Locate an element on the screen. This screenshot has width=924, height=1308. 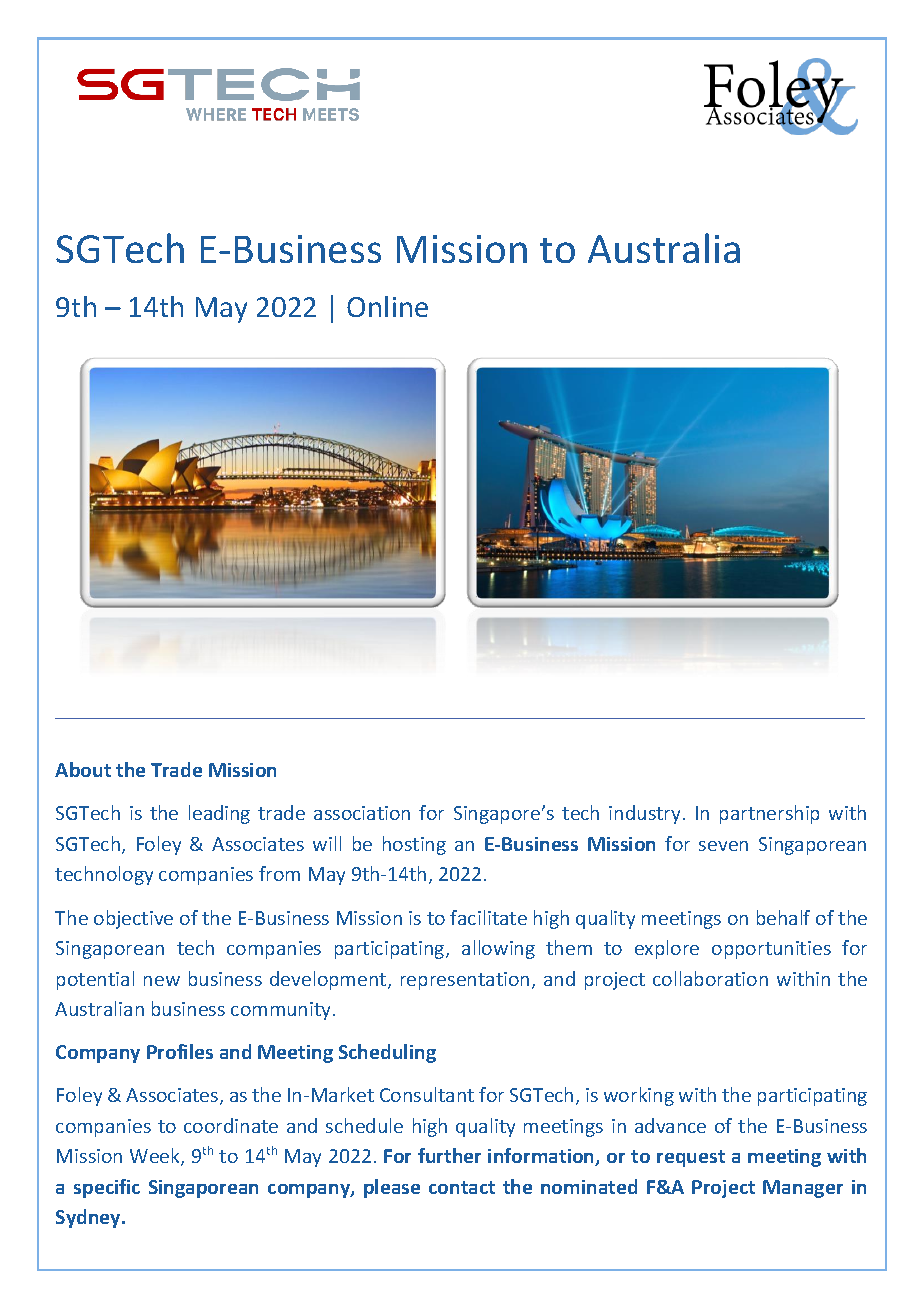
seven is located at coordinates (723, 846).
